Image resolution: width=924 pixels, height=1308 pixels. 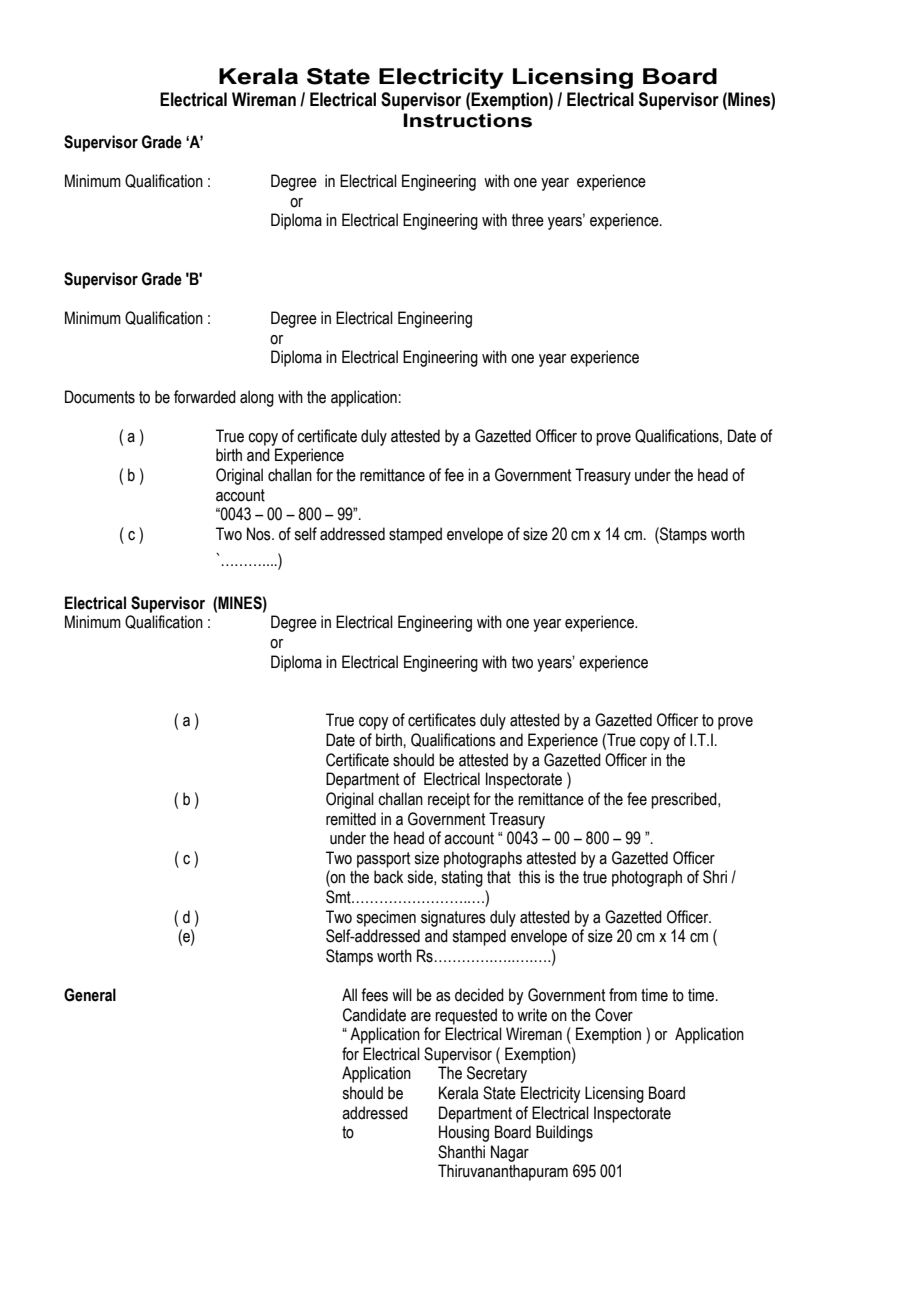 What do you see at coordinates (467, 120) in the image?
I see `Instructions` at bounding box center [467, 120].
